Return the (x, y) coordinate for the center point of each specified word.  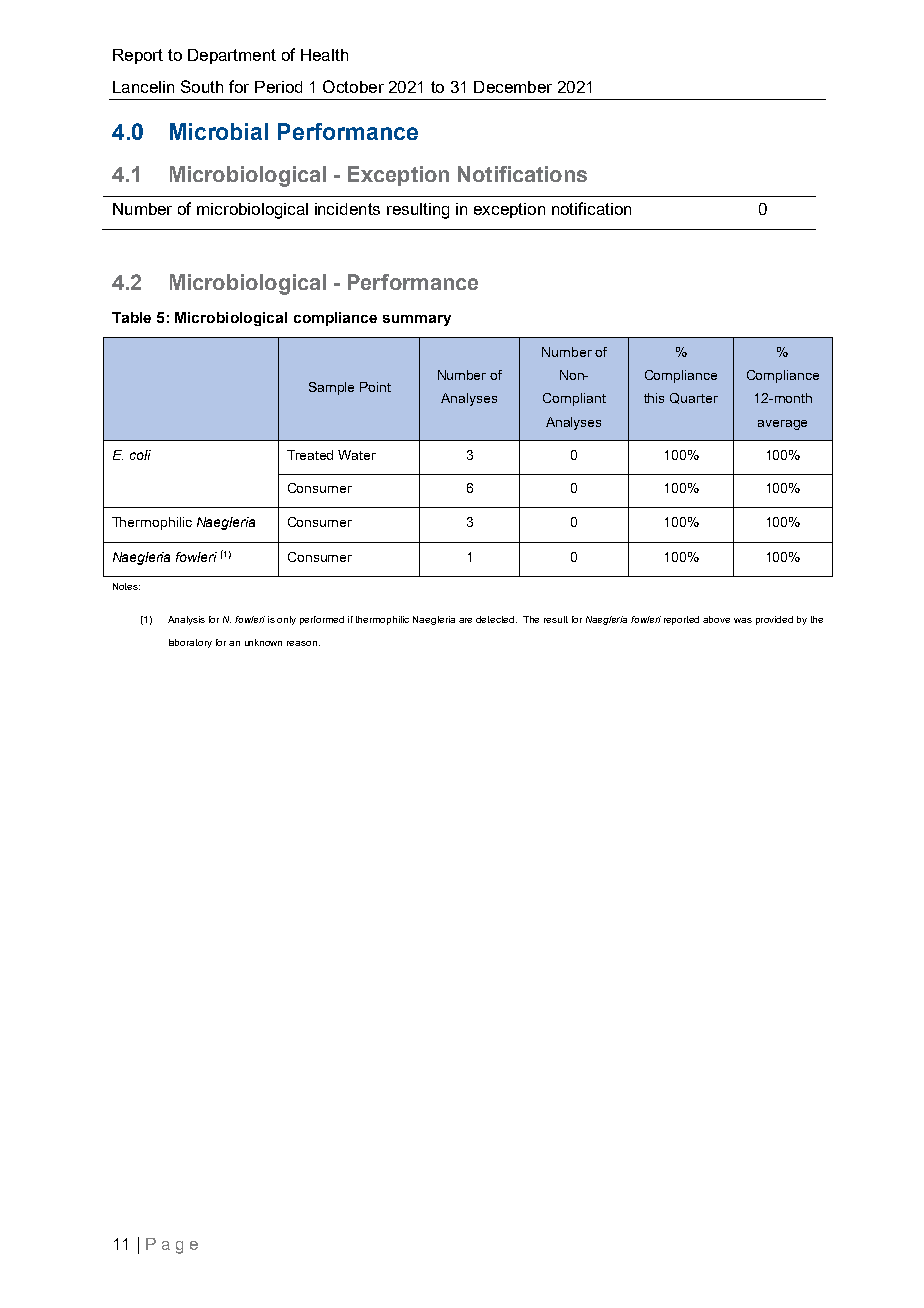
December (513, 87)
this (654, 398)
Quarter (694, 398)
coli (140, 455)
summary (417, 320)
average (782, 425)
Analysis (186, 620)
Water (357, 455)
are (465, 620)
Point (375, 387)
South (202, 86)
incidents (347, 209)
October (353, 86)
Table (131, 317)
